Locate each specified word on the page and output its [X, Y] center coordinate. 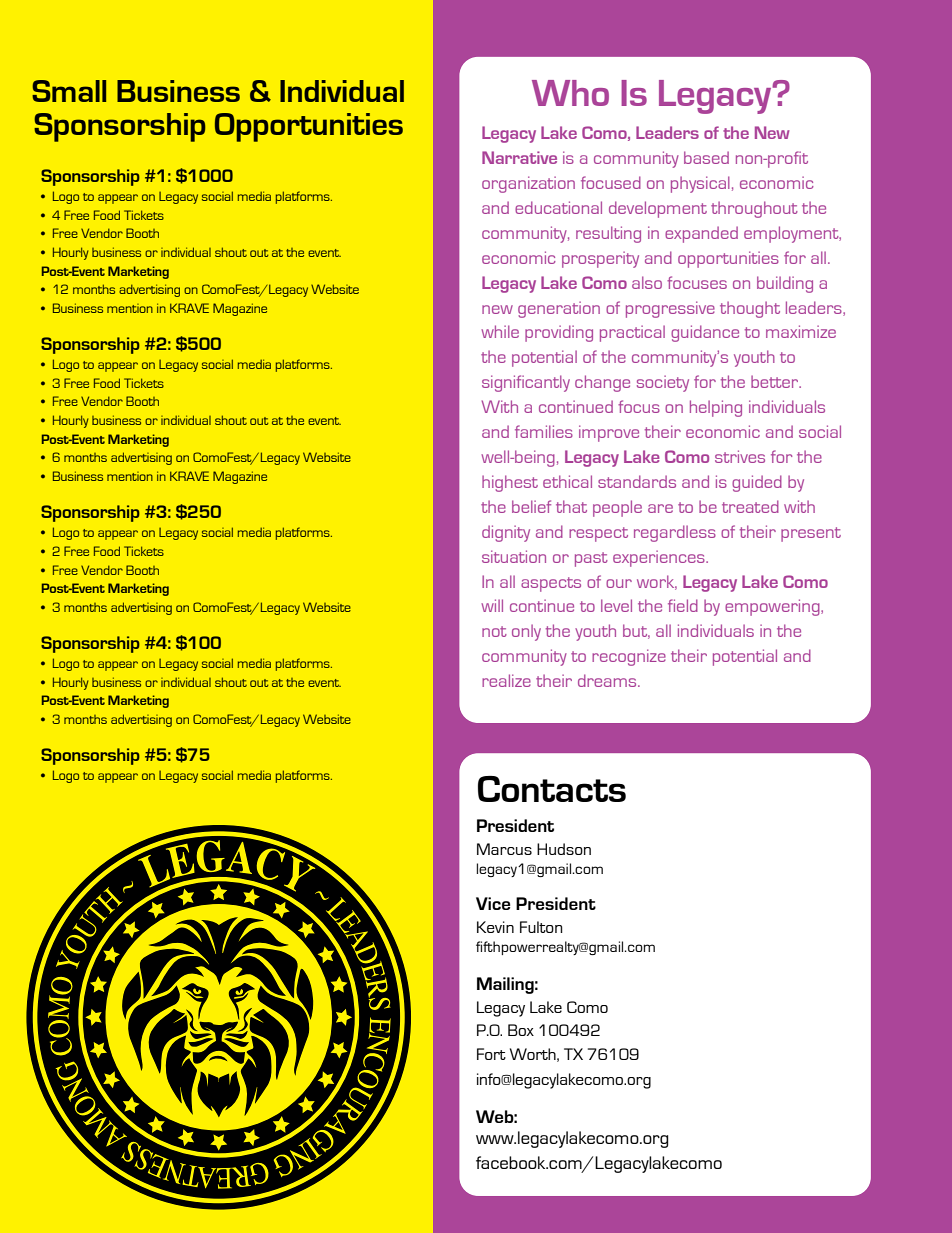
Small [69, 91]
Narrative [519, 157]
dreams [608, 680]
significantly [526, 383]
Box [521, 1030]
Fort [491, 1054]
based [706, 157]
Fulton [541, 927]
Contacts [552, 789]
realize [506, 680]
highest [510, 483]
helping [716, 408]
